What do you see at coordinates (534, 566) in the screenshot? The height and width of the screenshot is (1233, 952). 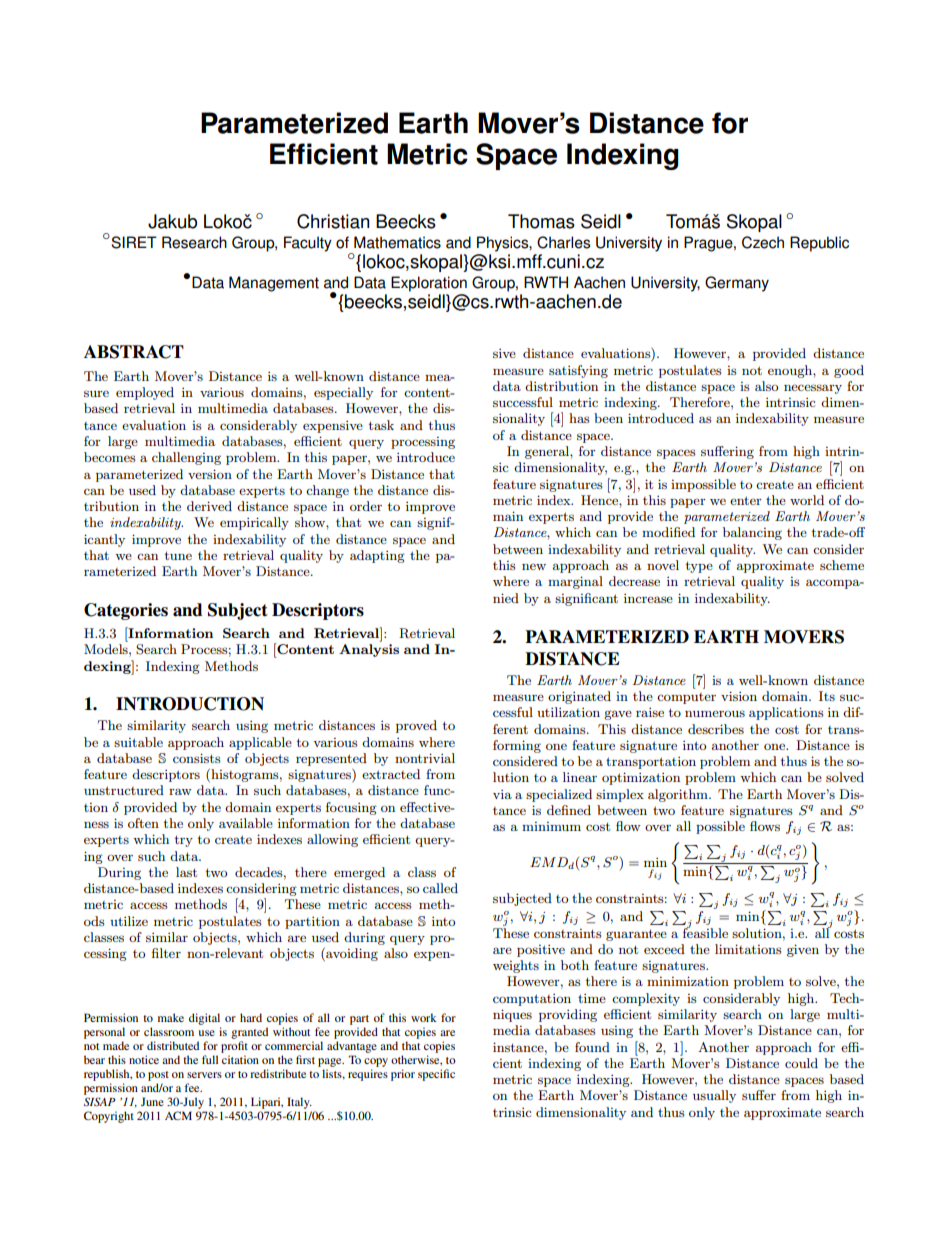 I see `new` at bounding box center [534, 566].
